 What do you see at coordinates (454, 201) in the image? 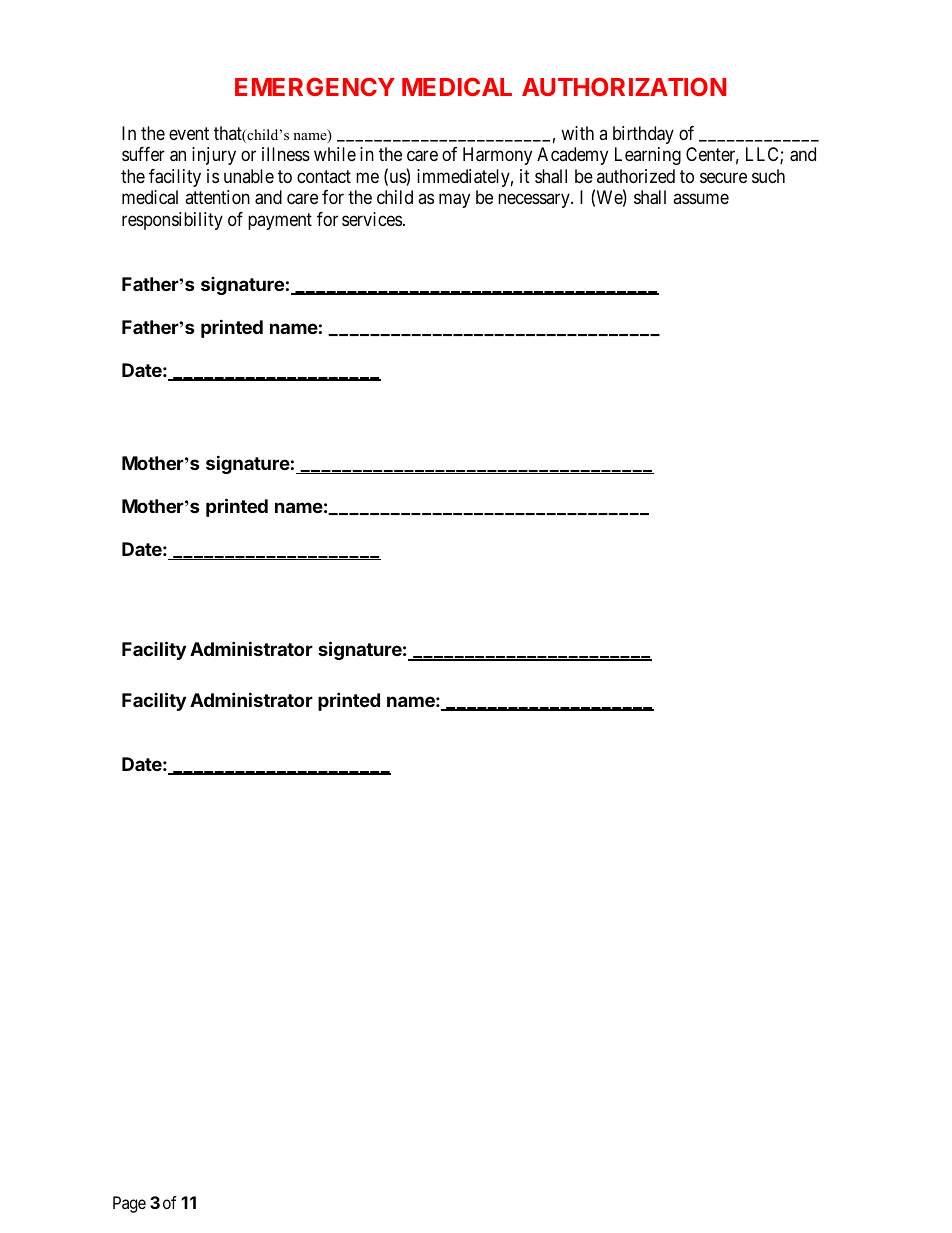
I see `may` at bounding box center [454, 201].
